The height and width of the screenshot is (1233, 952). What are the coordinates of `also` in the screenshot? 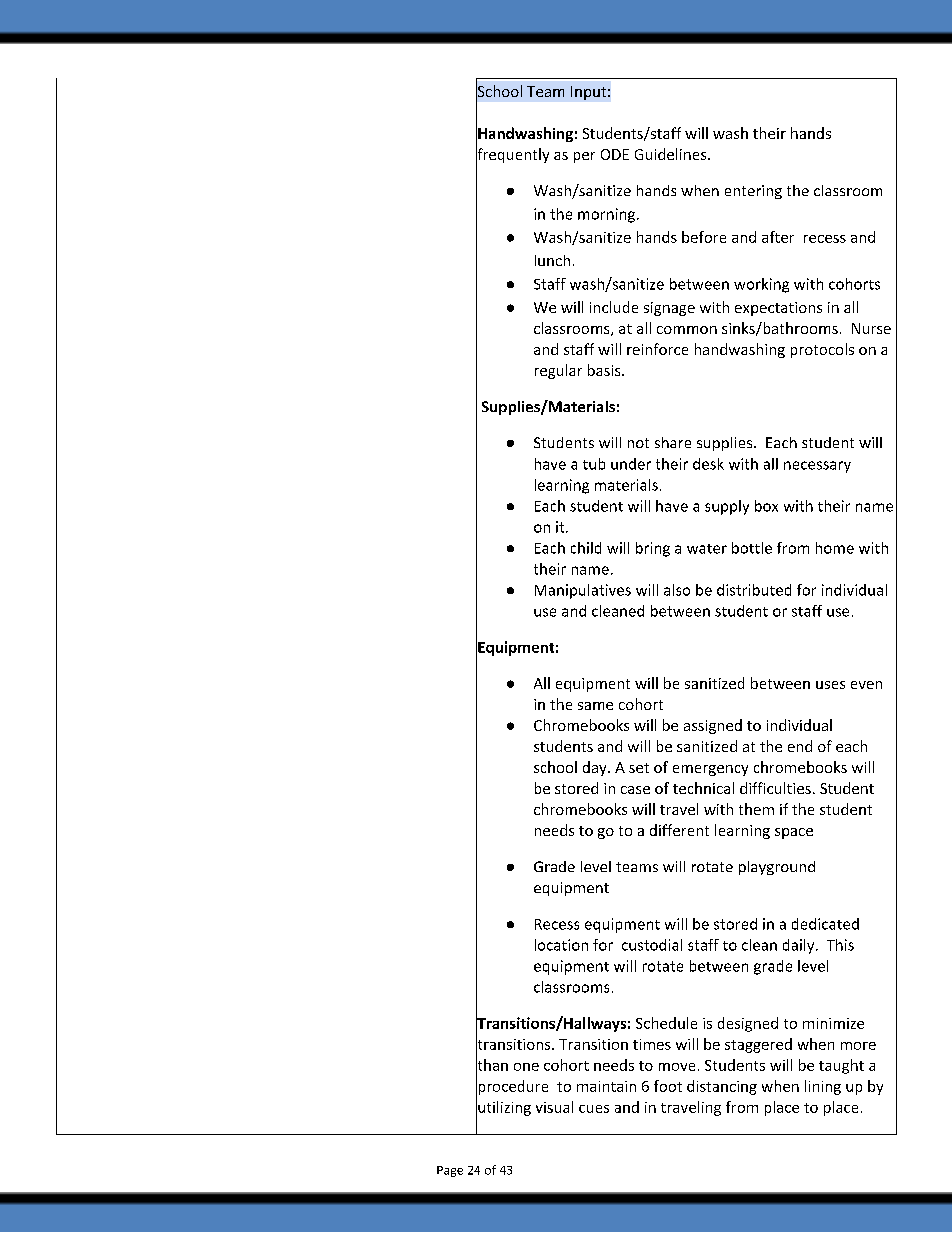 It's located at (677, 590).
